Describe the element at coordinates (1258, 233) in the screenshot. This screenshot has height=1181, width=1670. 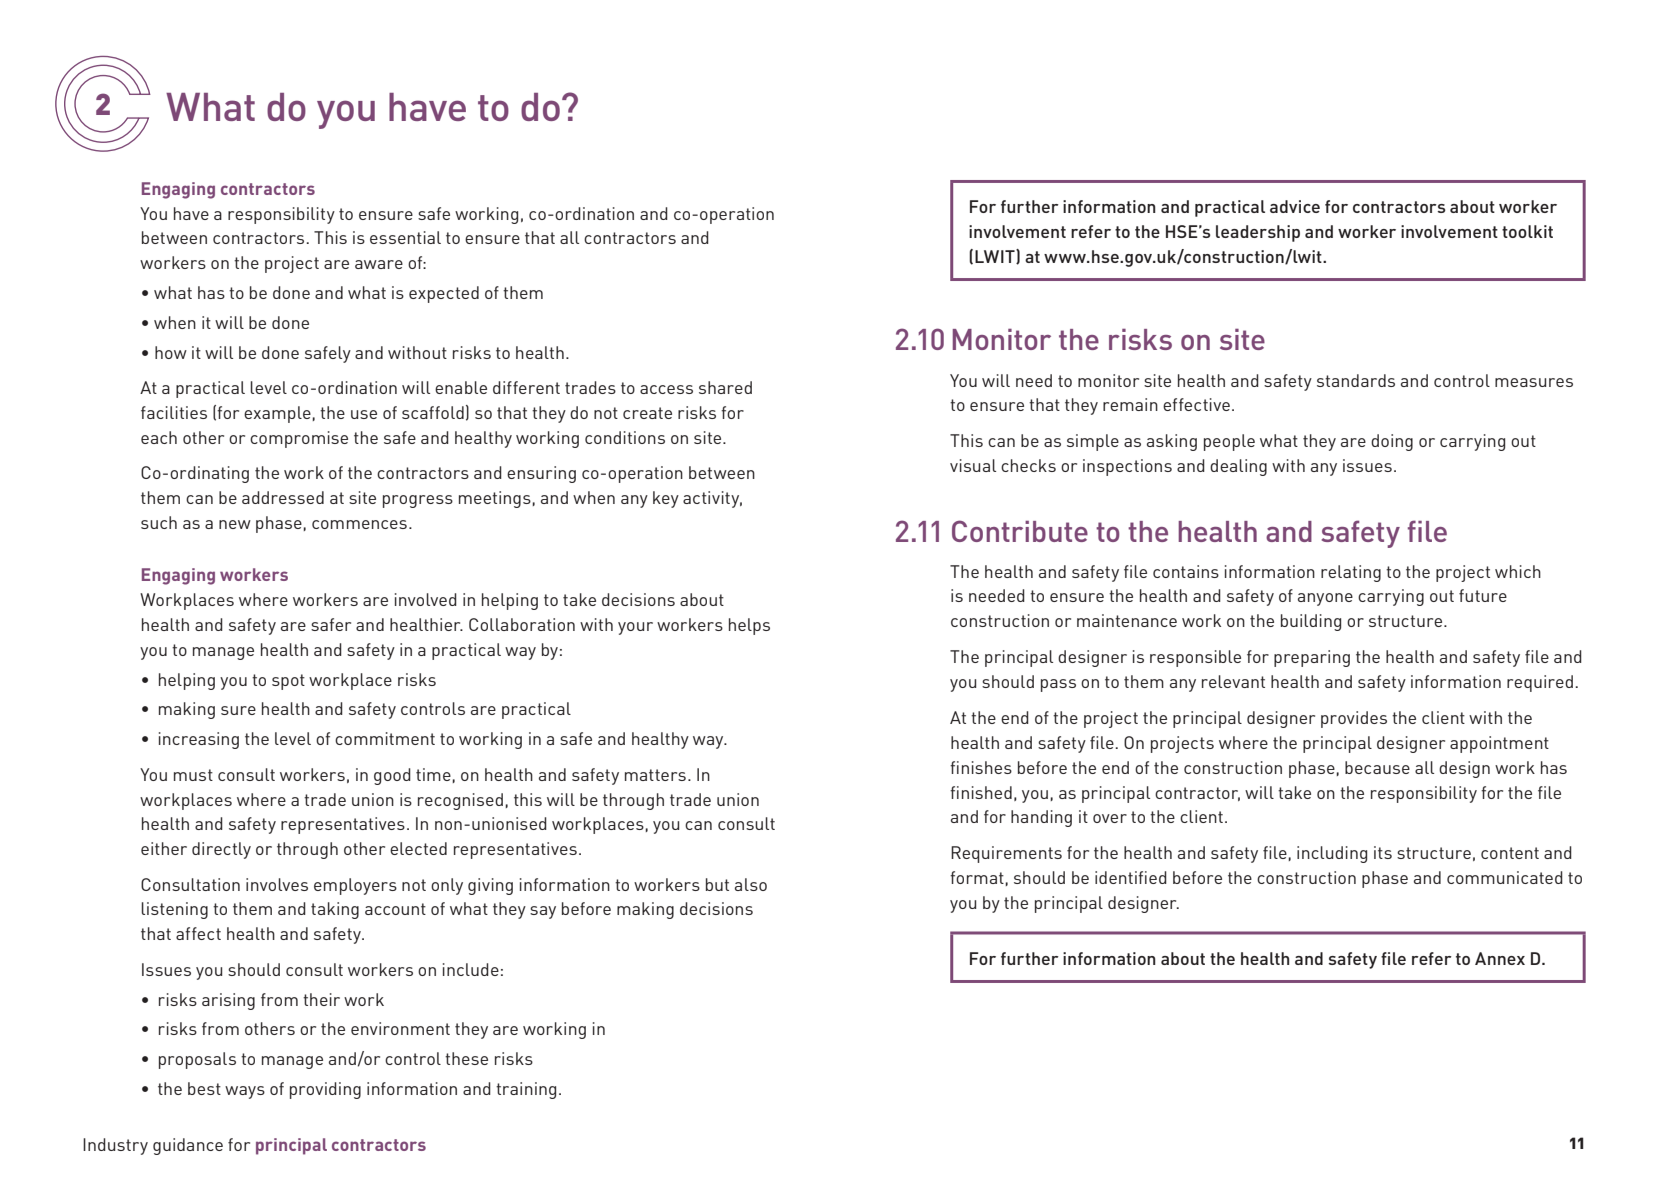
I see `leadership` at that location.
